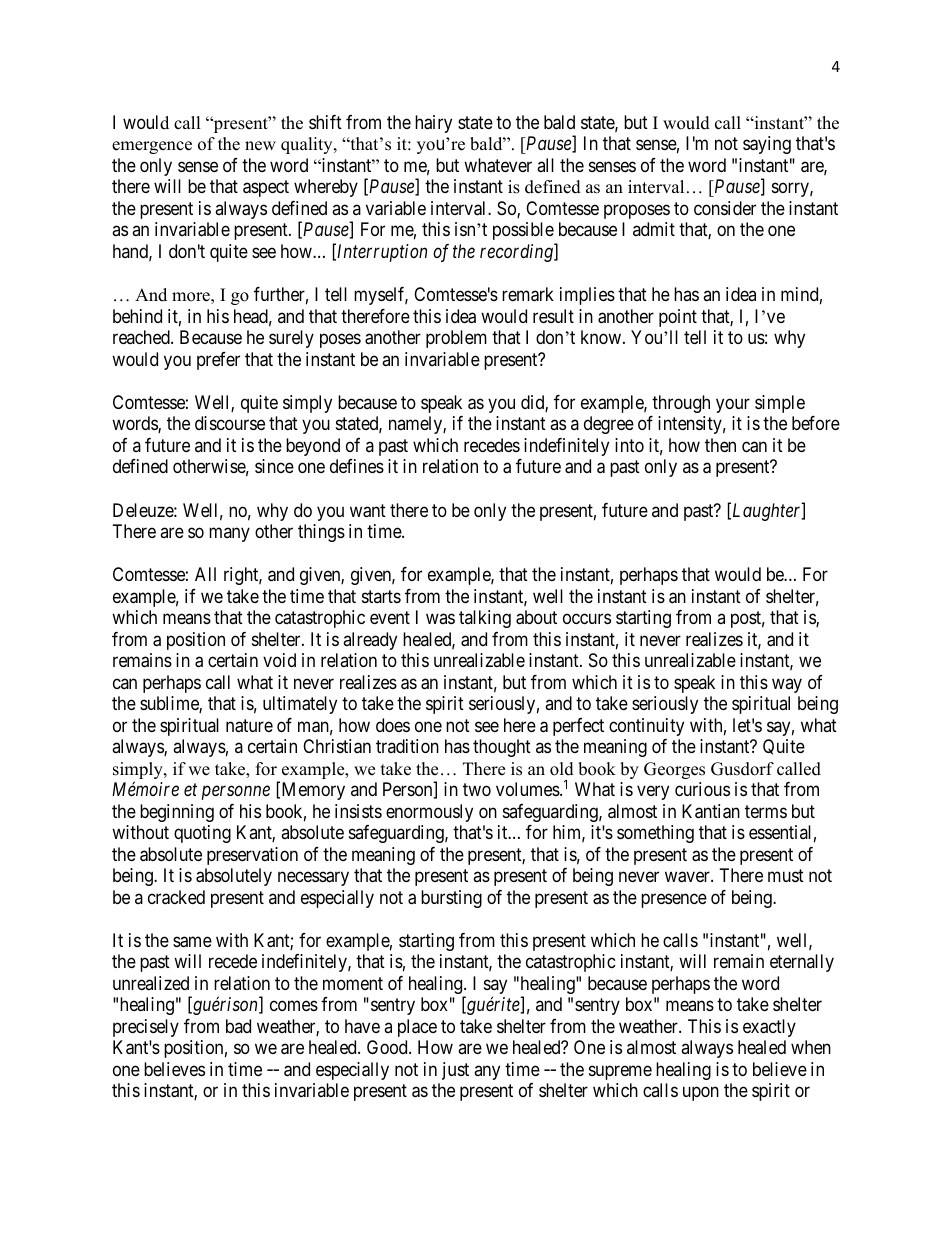  I want to click on new, so click(260, 146).
